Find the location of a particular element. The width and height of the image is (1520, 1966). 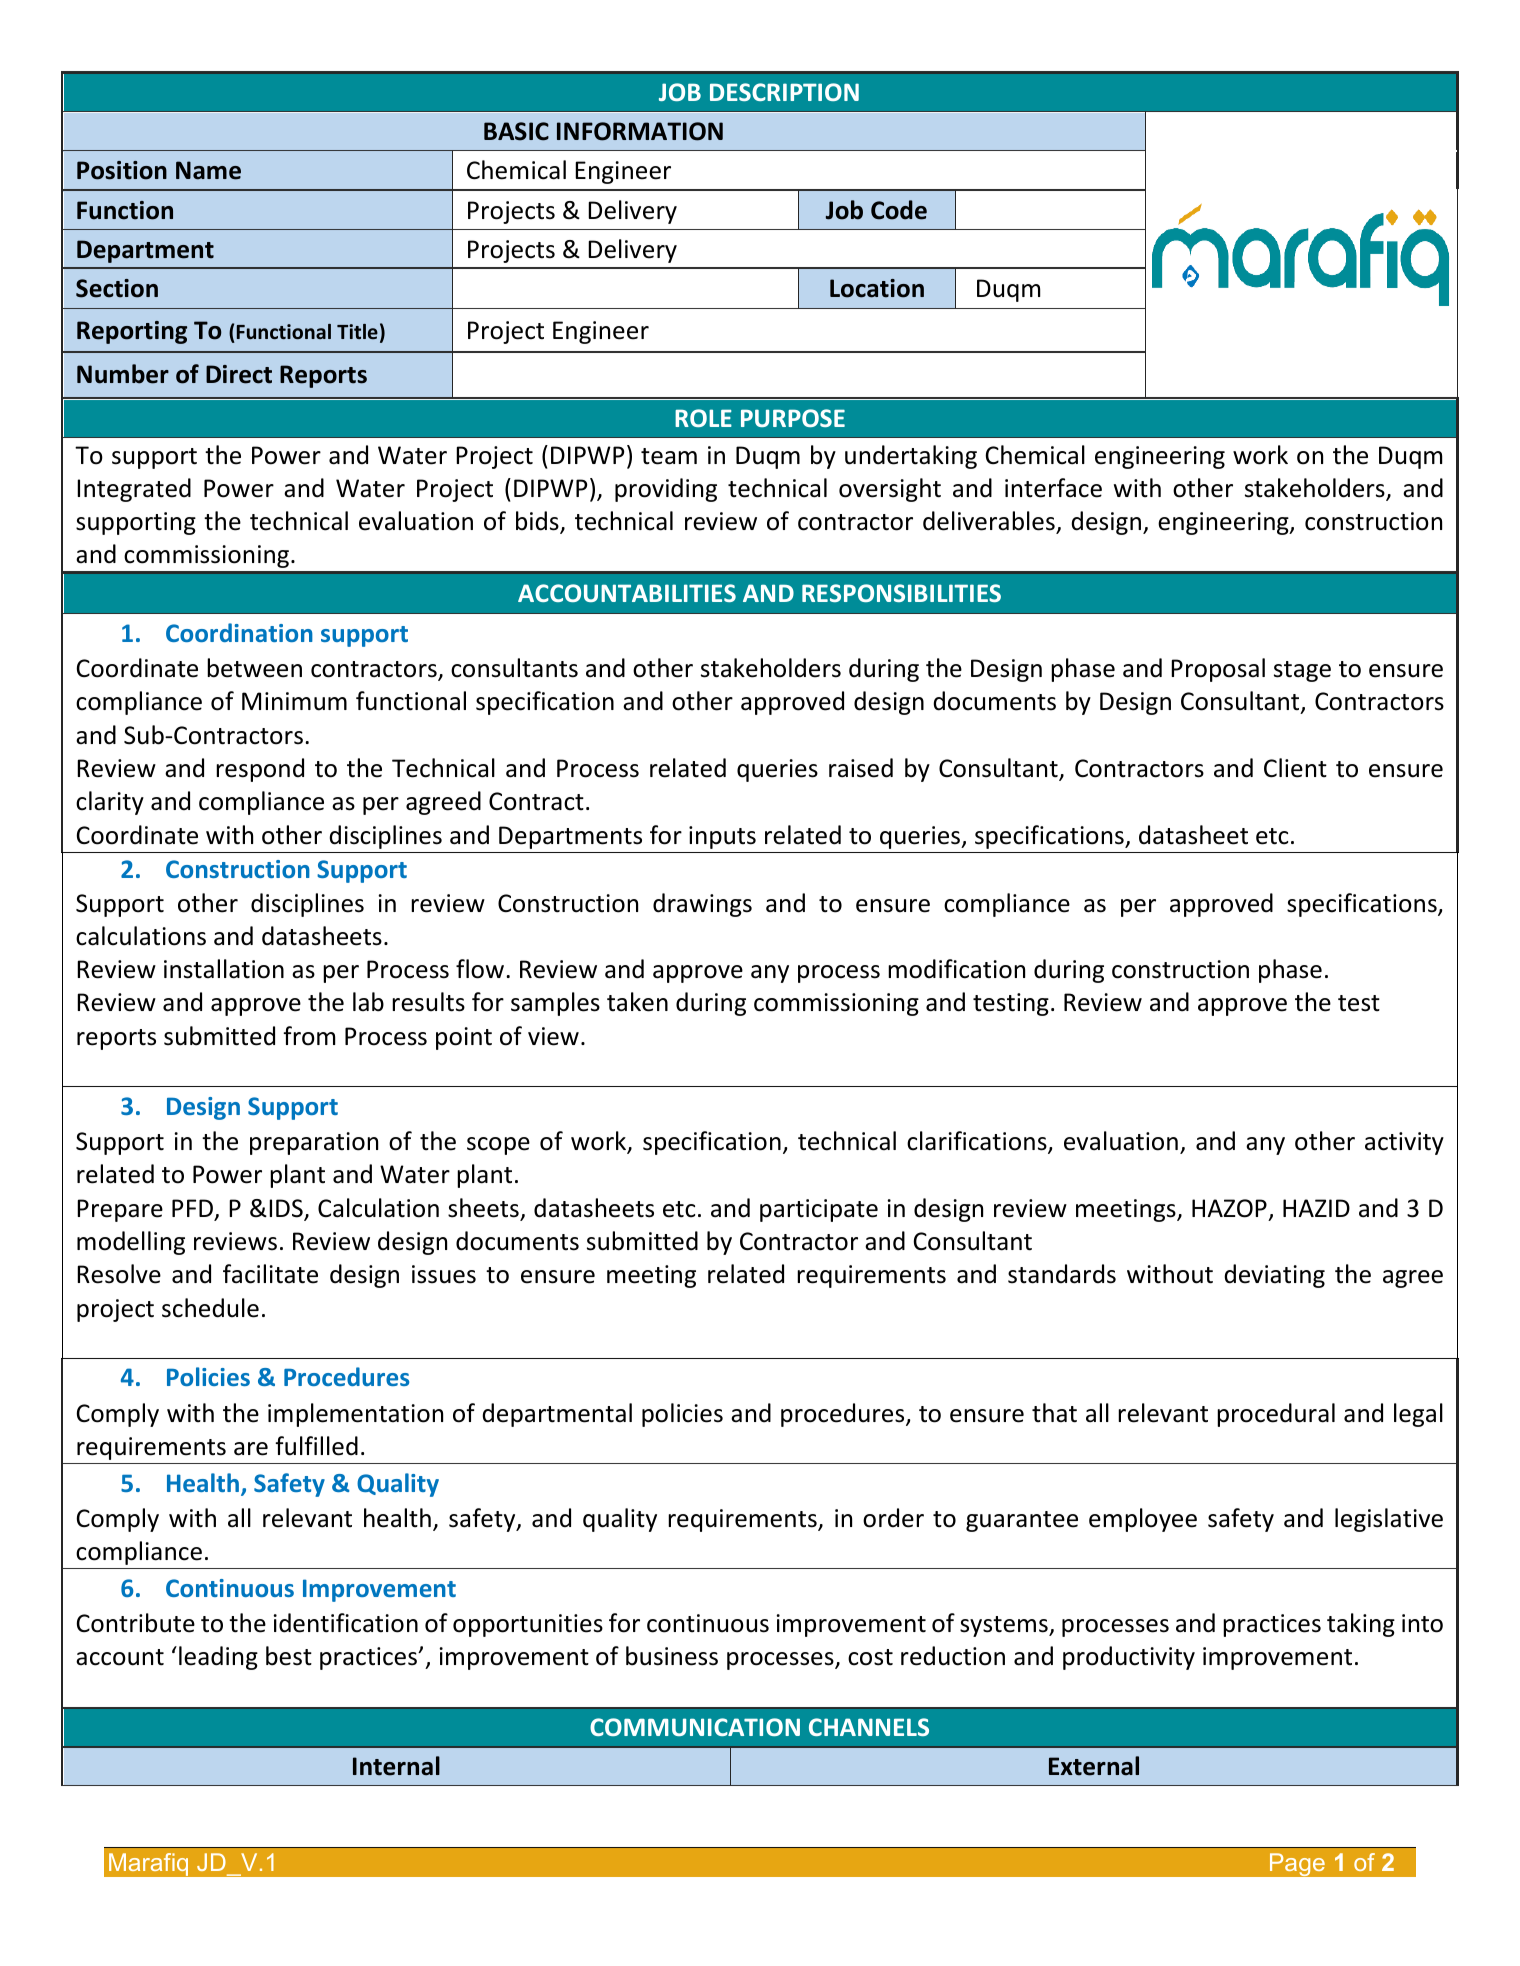

Name is located at coordinates (208, 170).
